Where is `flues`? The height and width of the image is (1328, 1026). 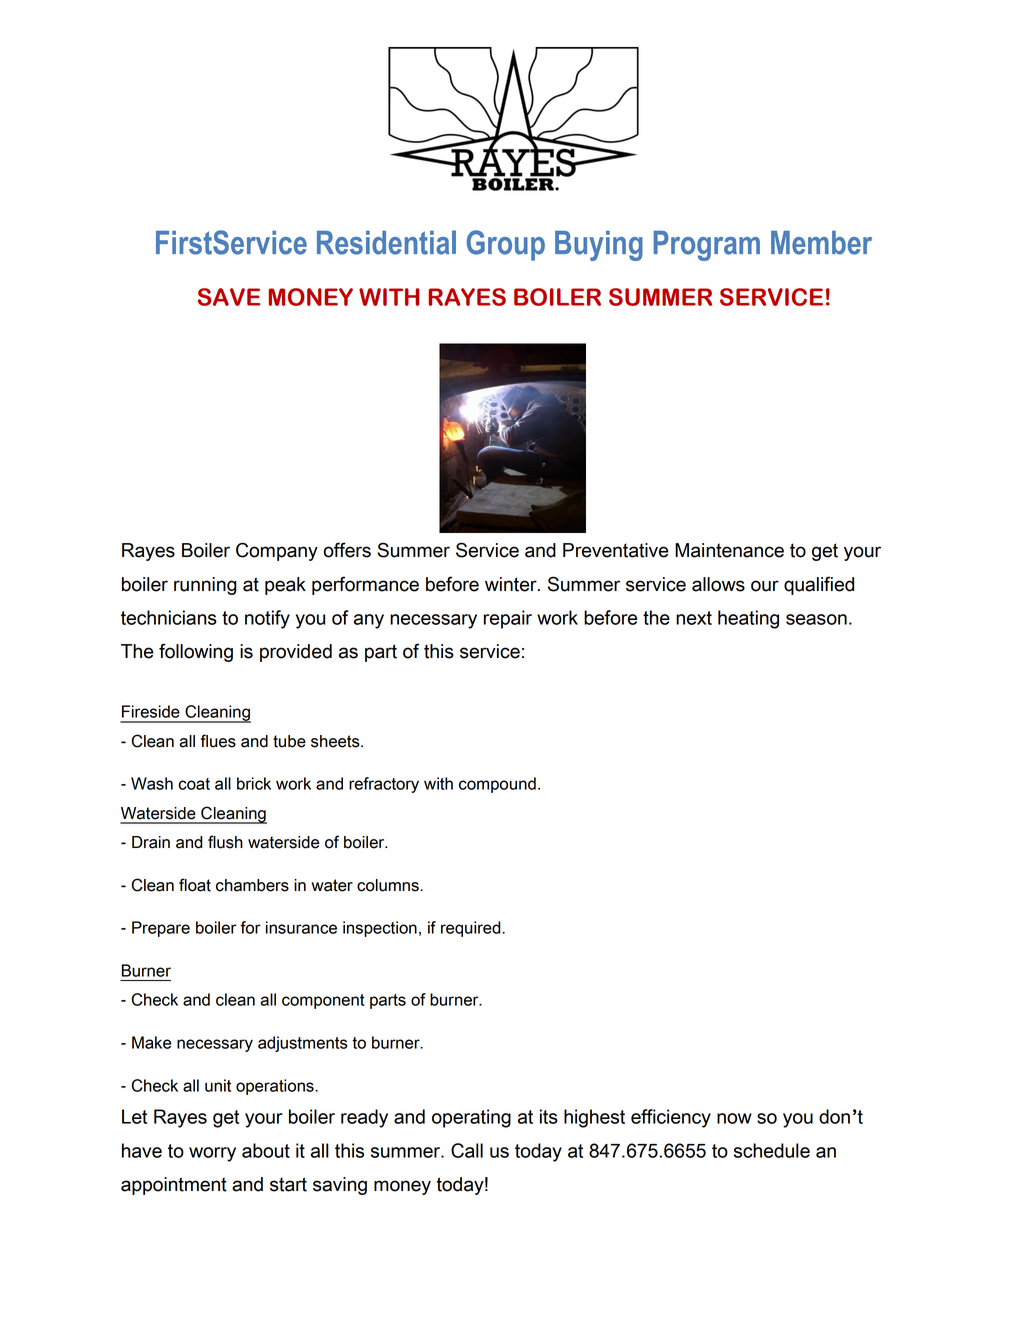 flues is located at coordinates (218, 741).
